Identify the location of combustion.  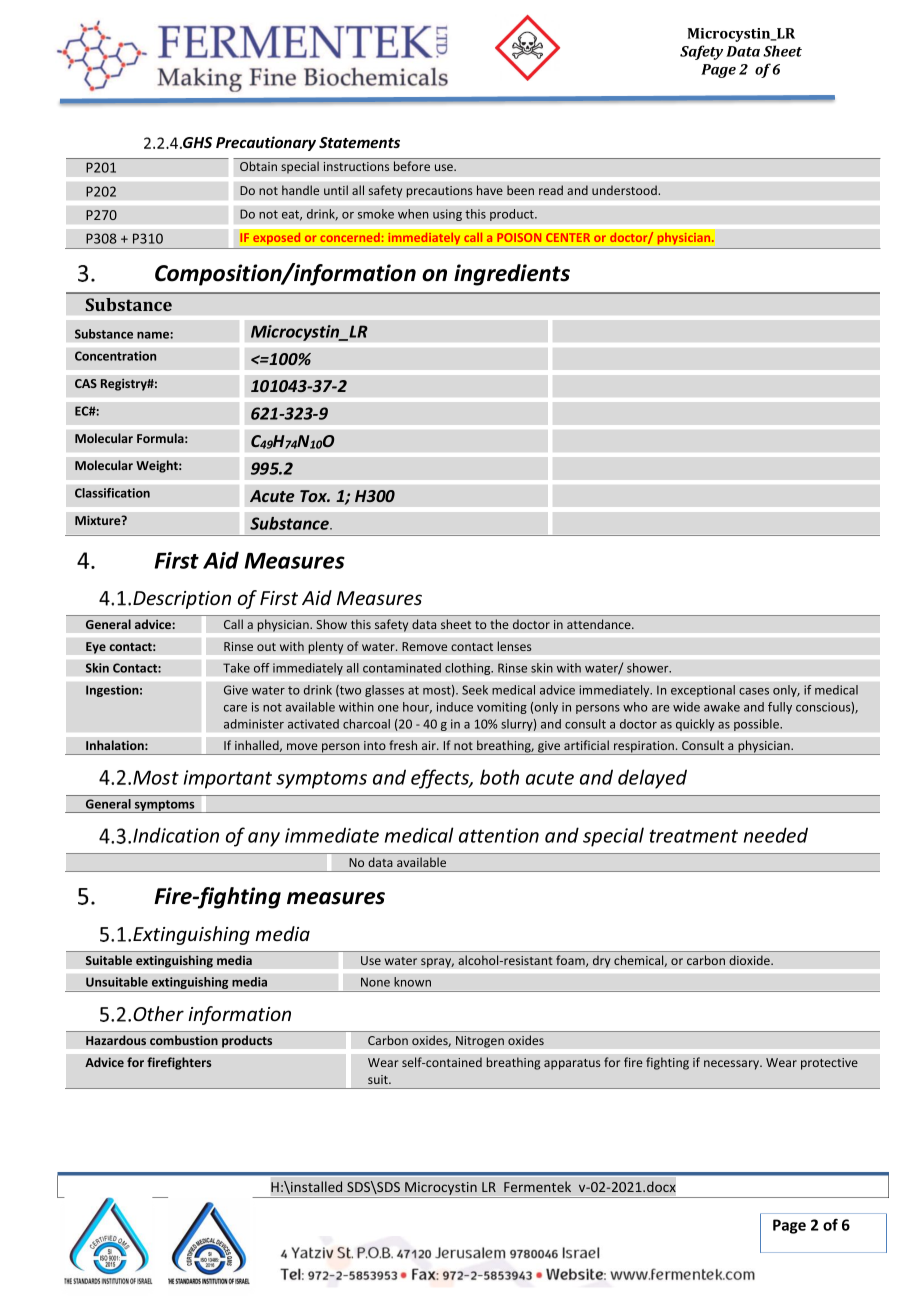
(184, 1040).
